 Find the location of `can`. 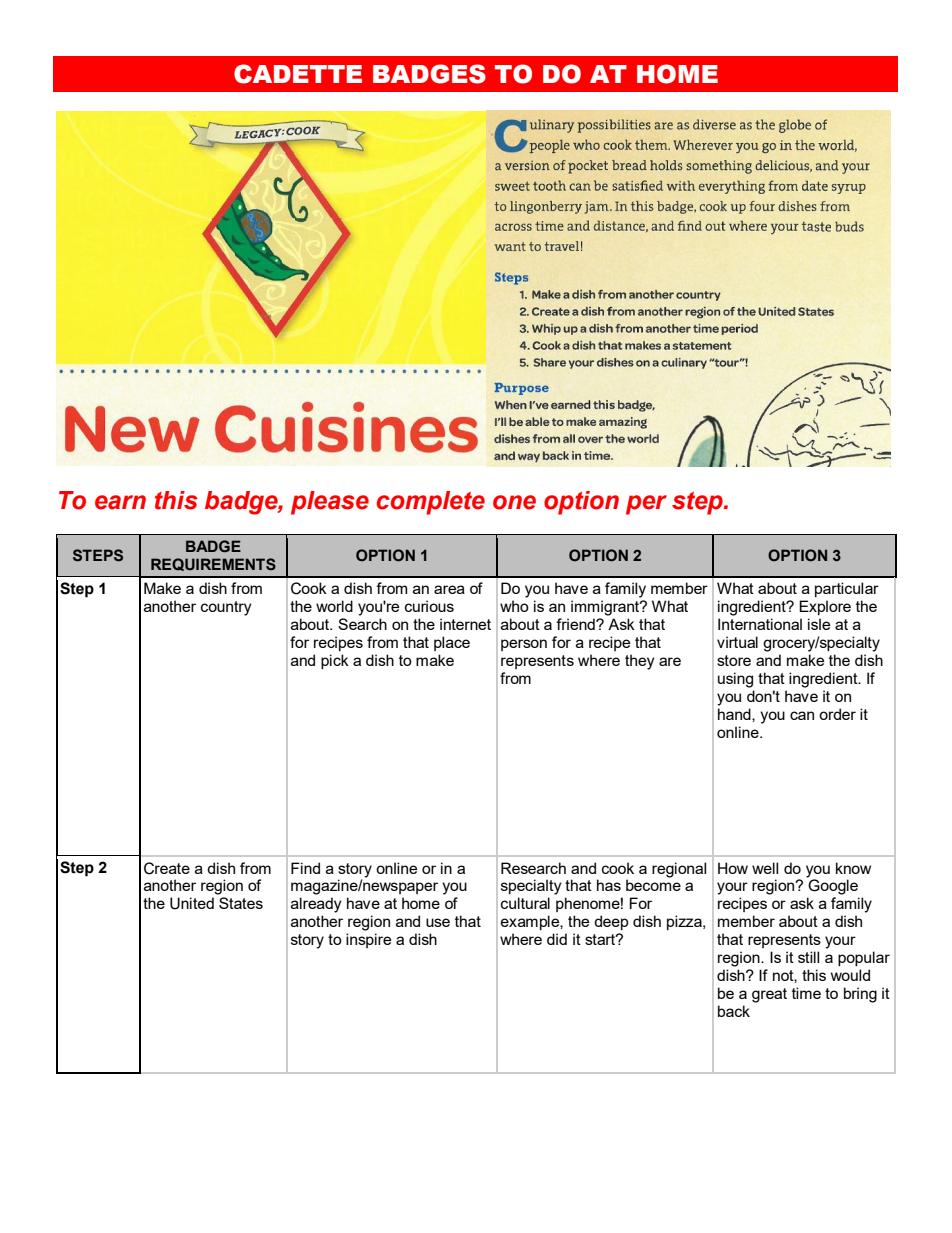

can is located at coordinates (802, 715).
